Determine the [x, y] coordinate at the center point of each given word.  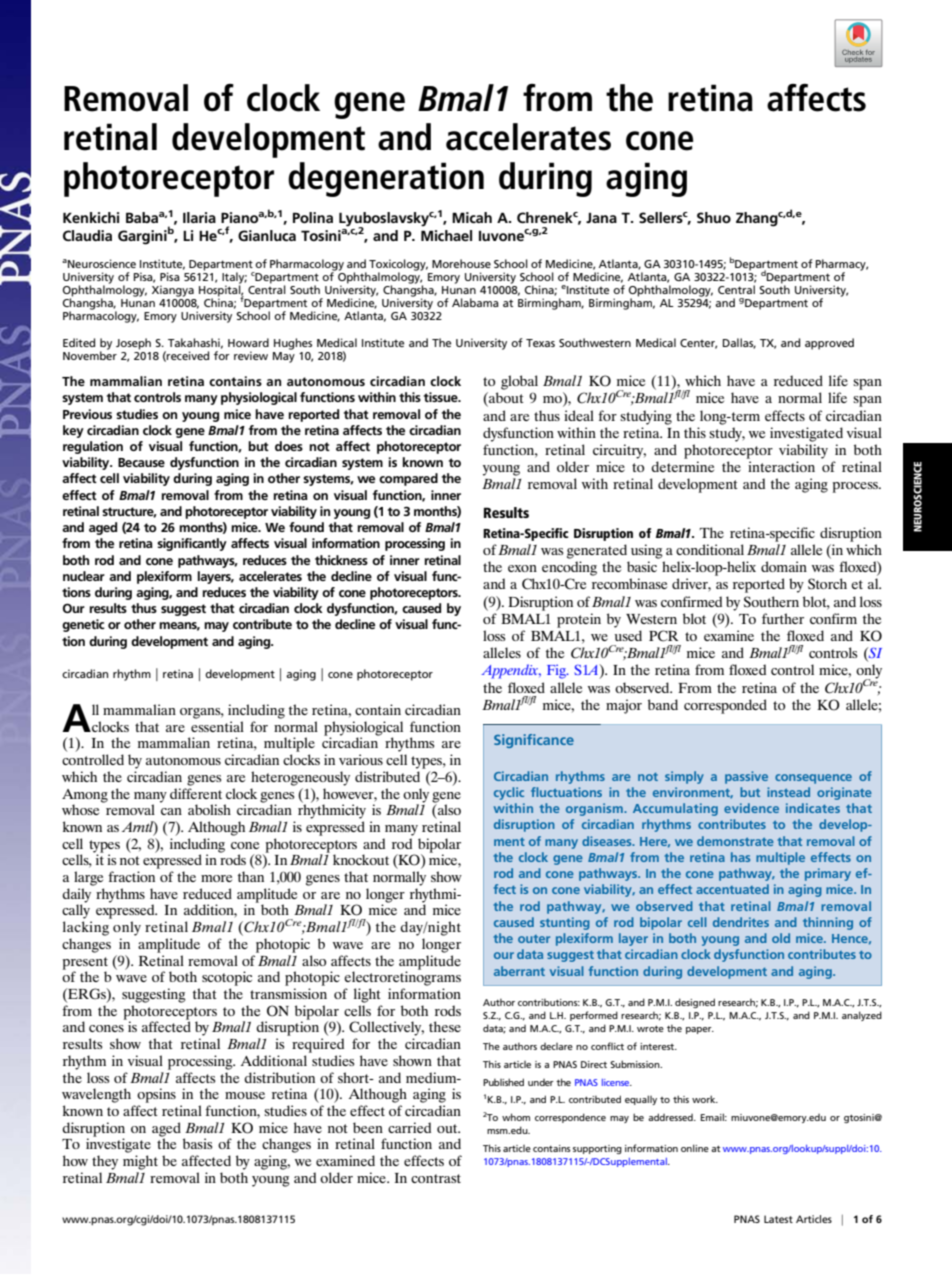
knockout [361, 859]
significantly [192, 544]
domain [784, 566]
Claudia [87, 235]
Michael [446, 235]
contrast [436, 1178]
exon [522, 568]
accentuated [732, 889]
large [88, 878]
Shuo [714, 217]
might [140, 1162]
